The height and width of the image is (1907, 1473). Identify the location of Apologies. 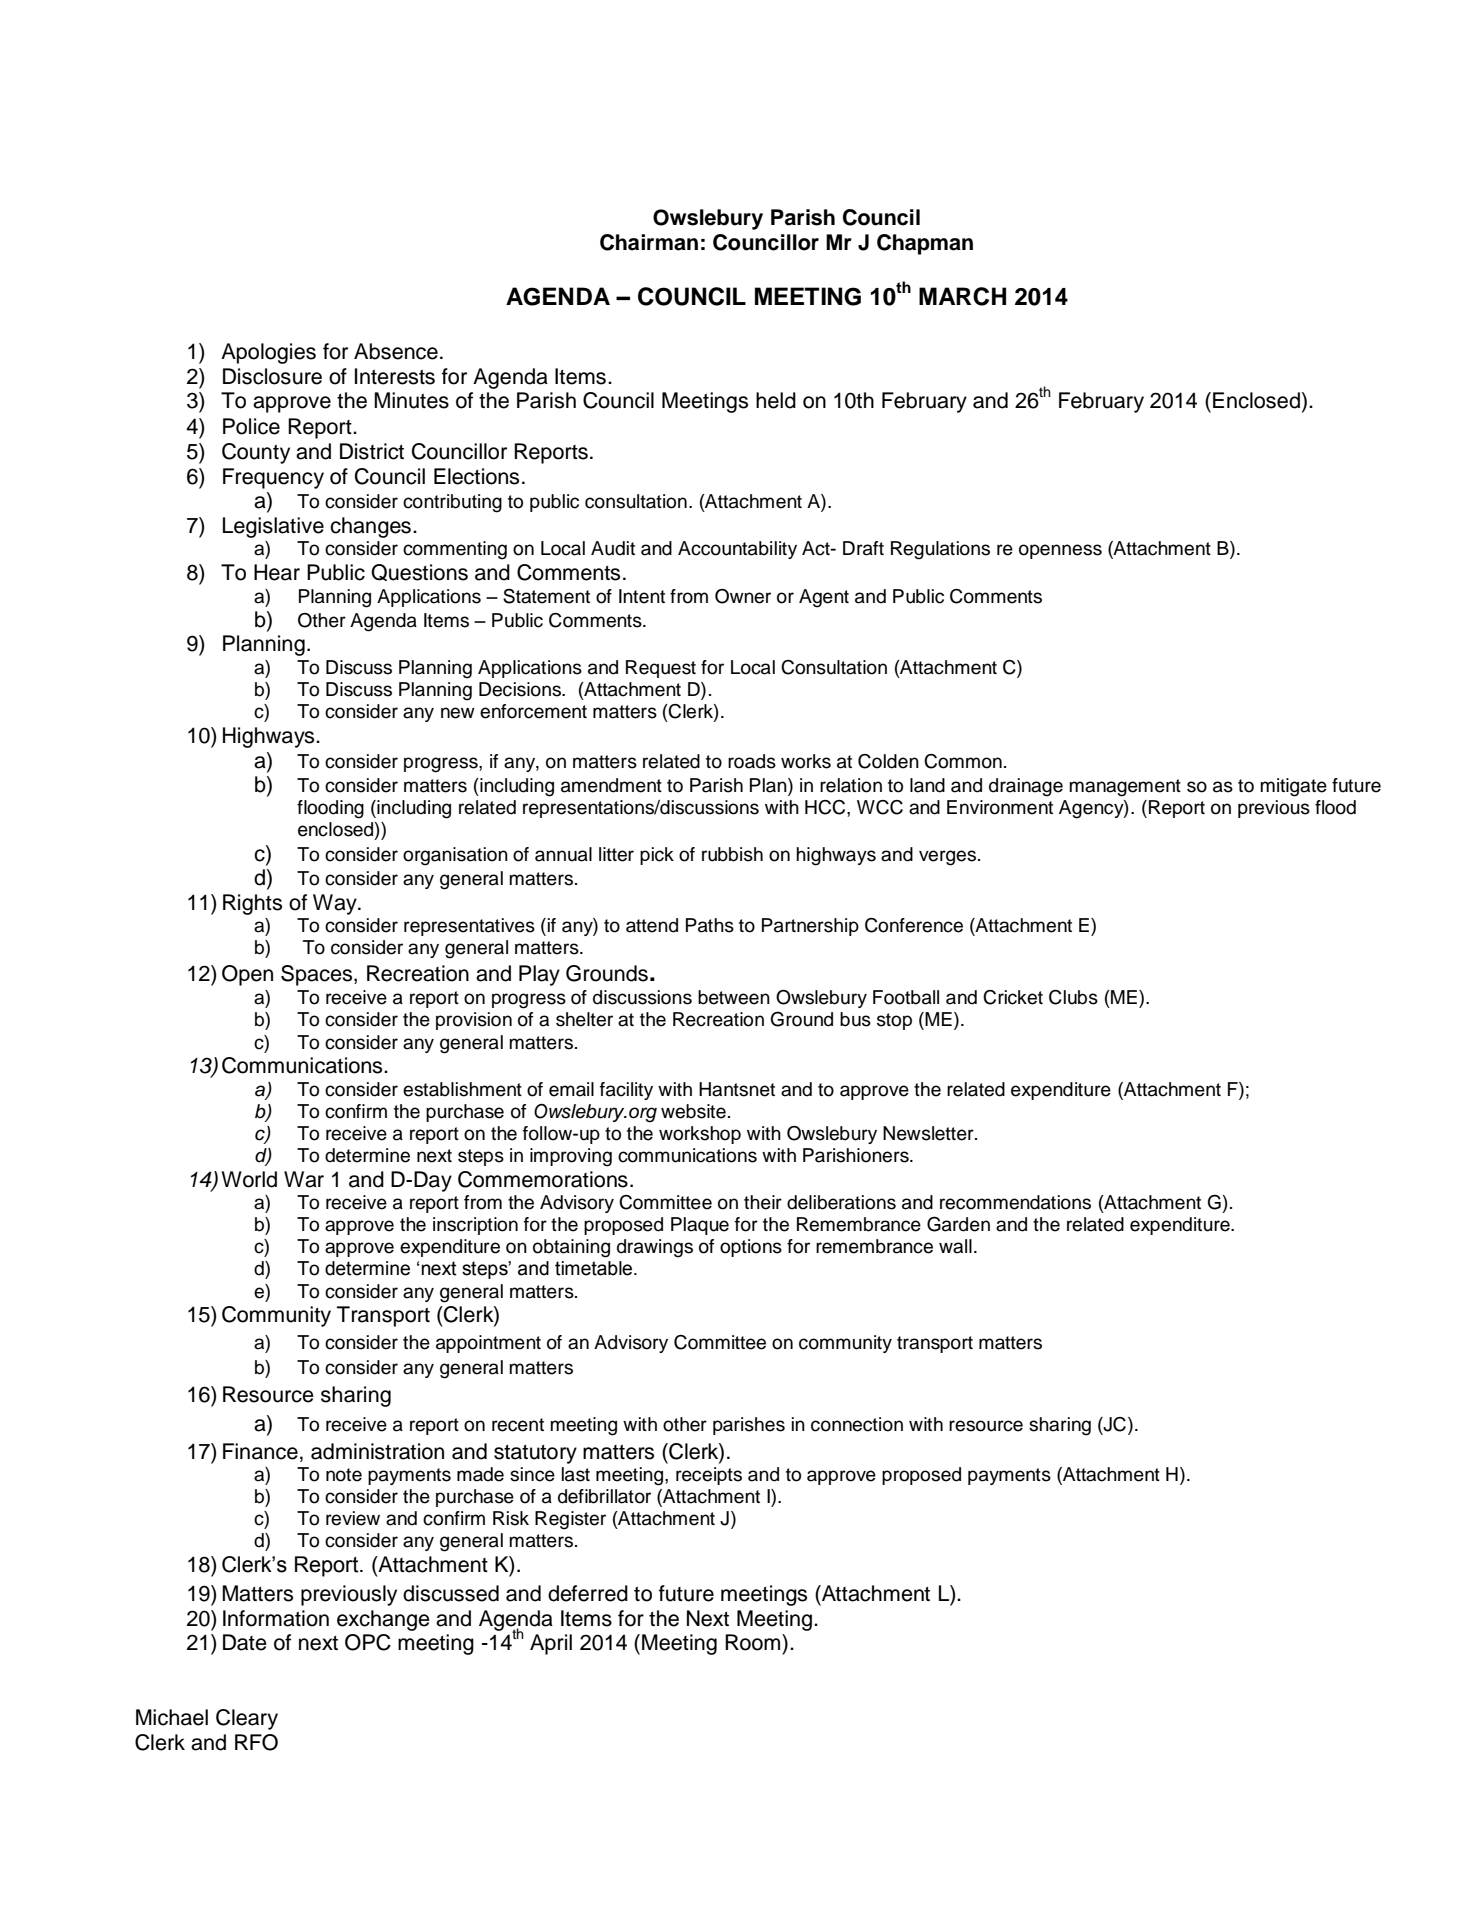
(268, 353).
